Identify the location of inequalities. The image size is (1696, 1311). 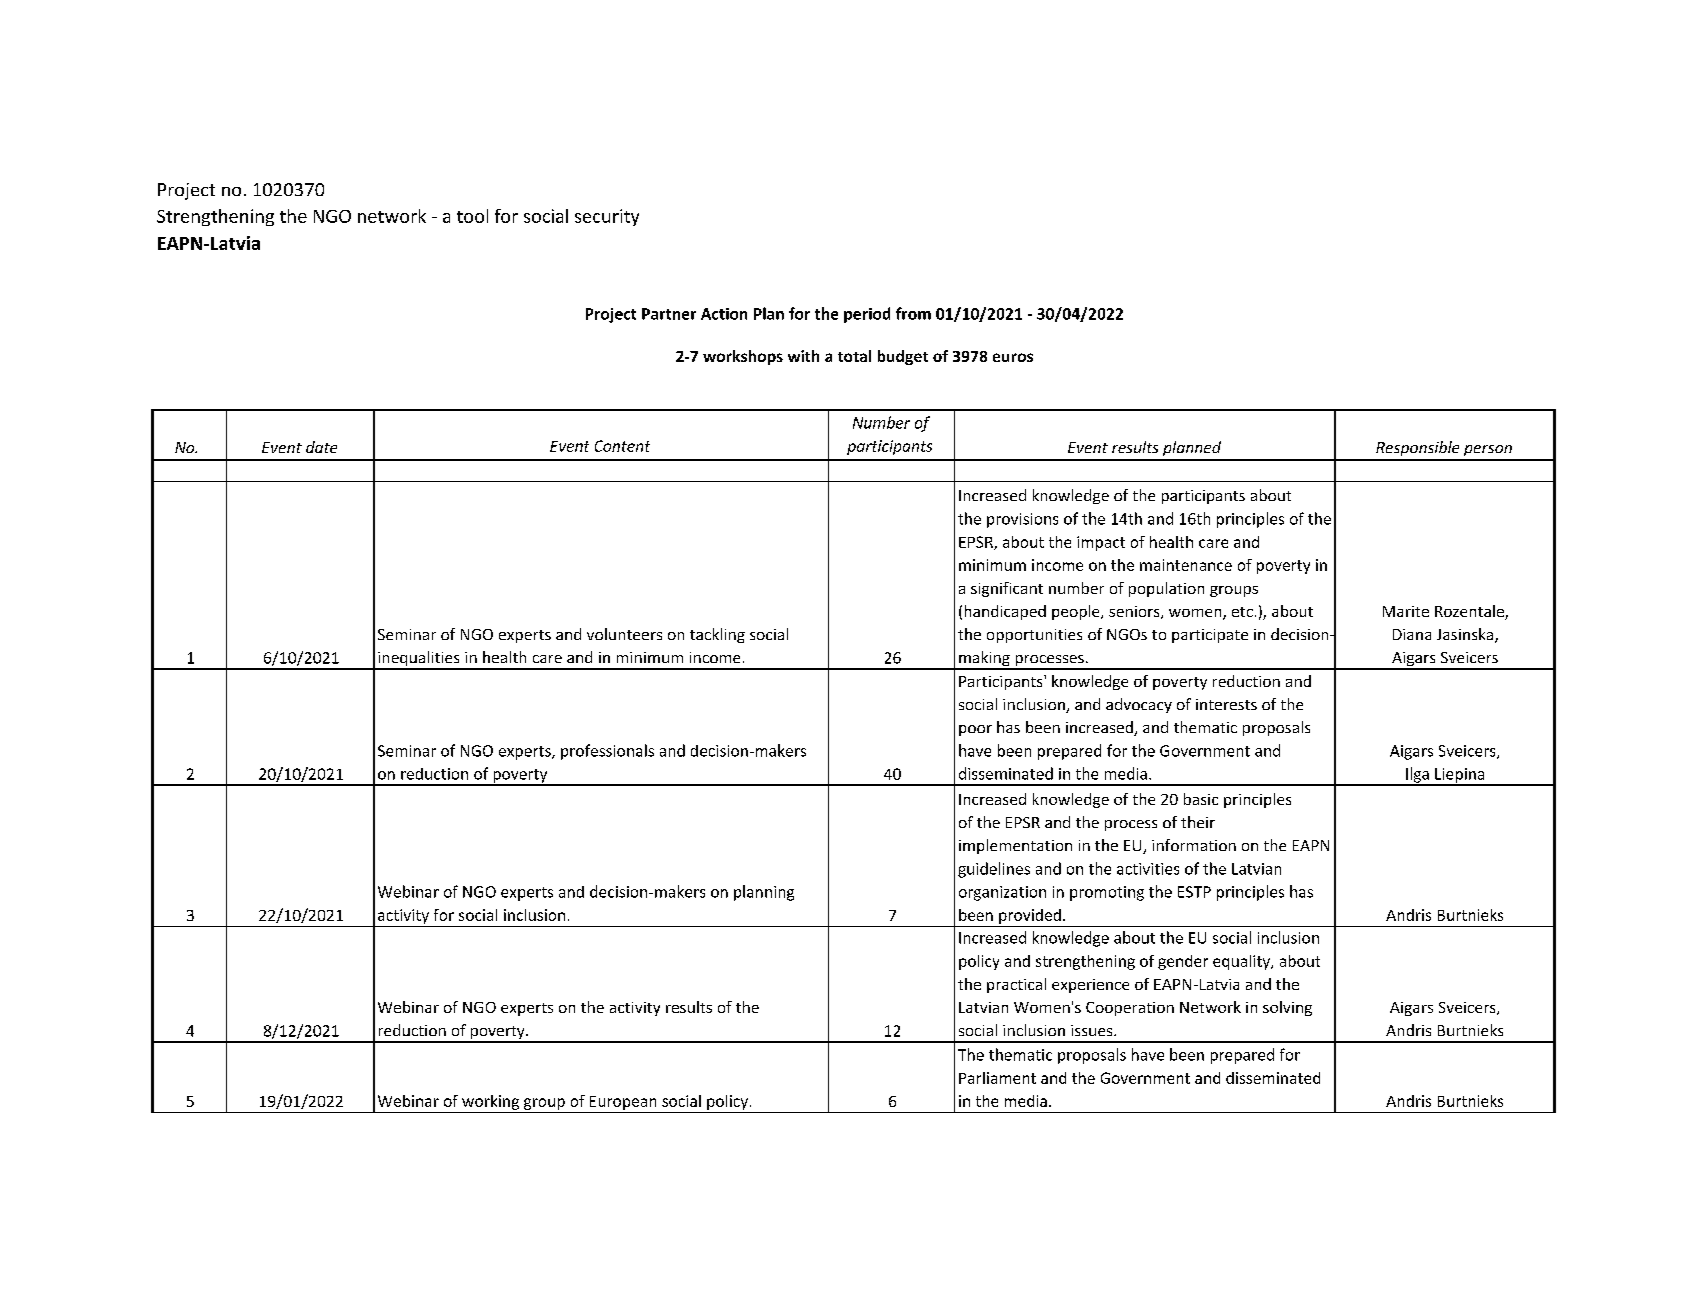
(419, 660).
